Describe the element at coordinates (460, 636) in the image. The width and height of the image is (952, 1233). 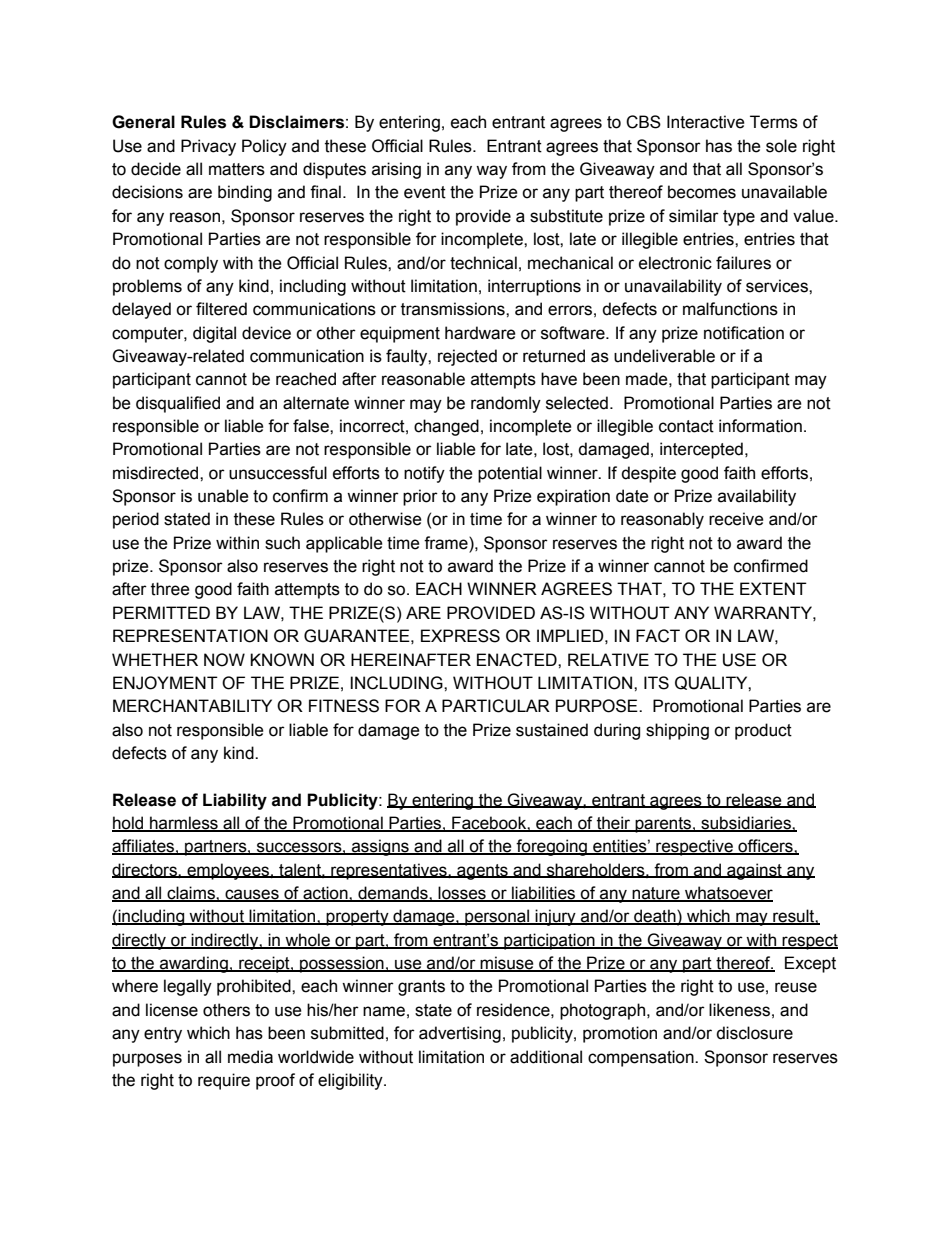
I see `EXPRESS` at that location.
